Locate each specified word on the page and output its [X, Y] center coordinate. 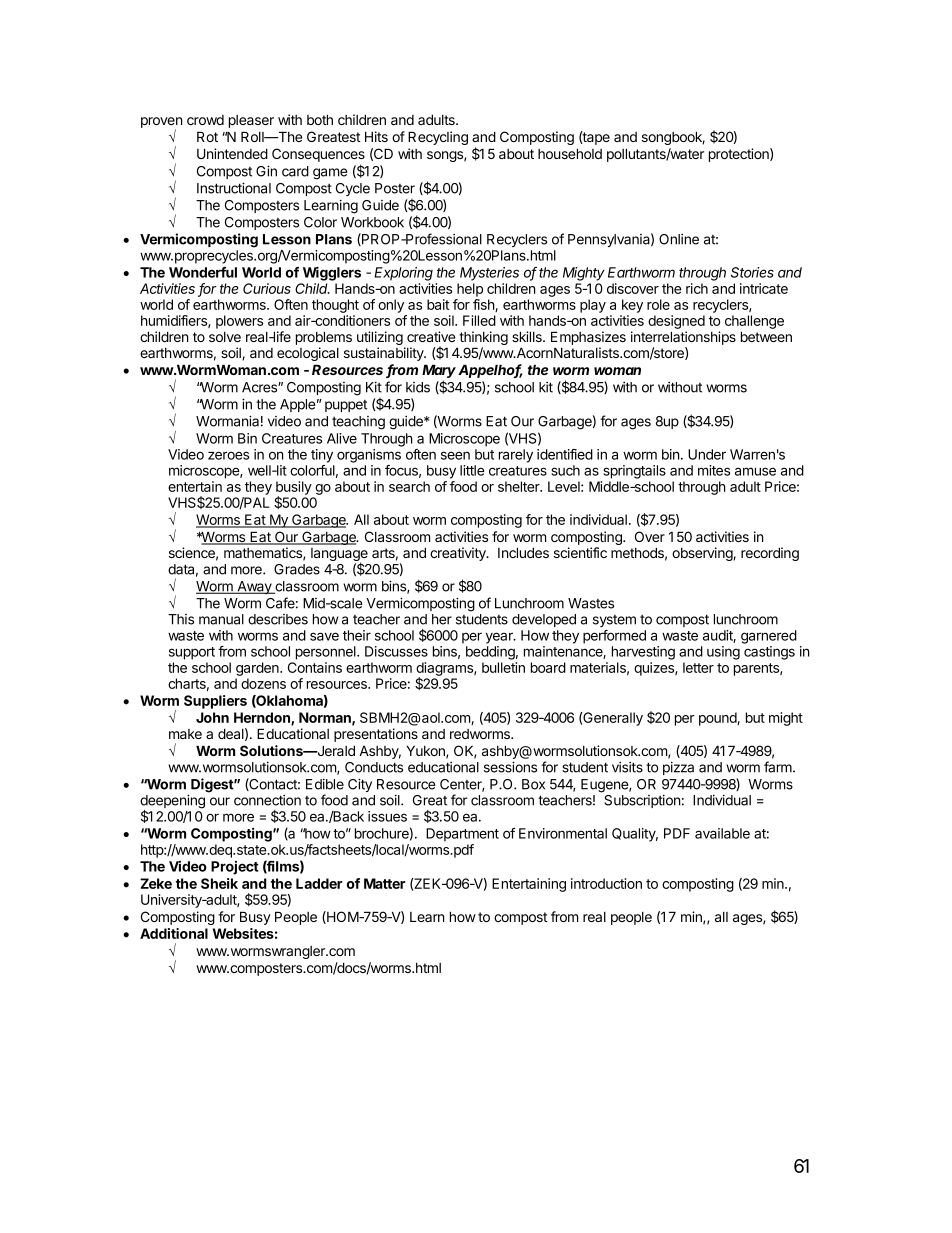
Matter [384, 883]
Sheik [219, 883]
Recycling [438, 138]
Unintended [232, 153]
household [570, 153]
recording [770, 554]
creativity [459, 554]
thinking [482, 339]
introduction [606, 883]
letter [698, 667]
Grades [297, 569]
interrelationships [683, 338]
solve [225, 337]
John [212, 717]
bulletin [503, 667]
